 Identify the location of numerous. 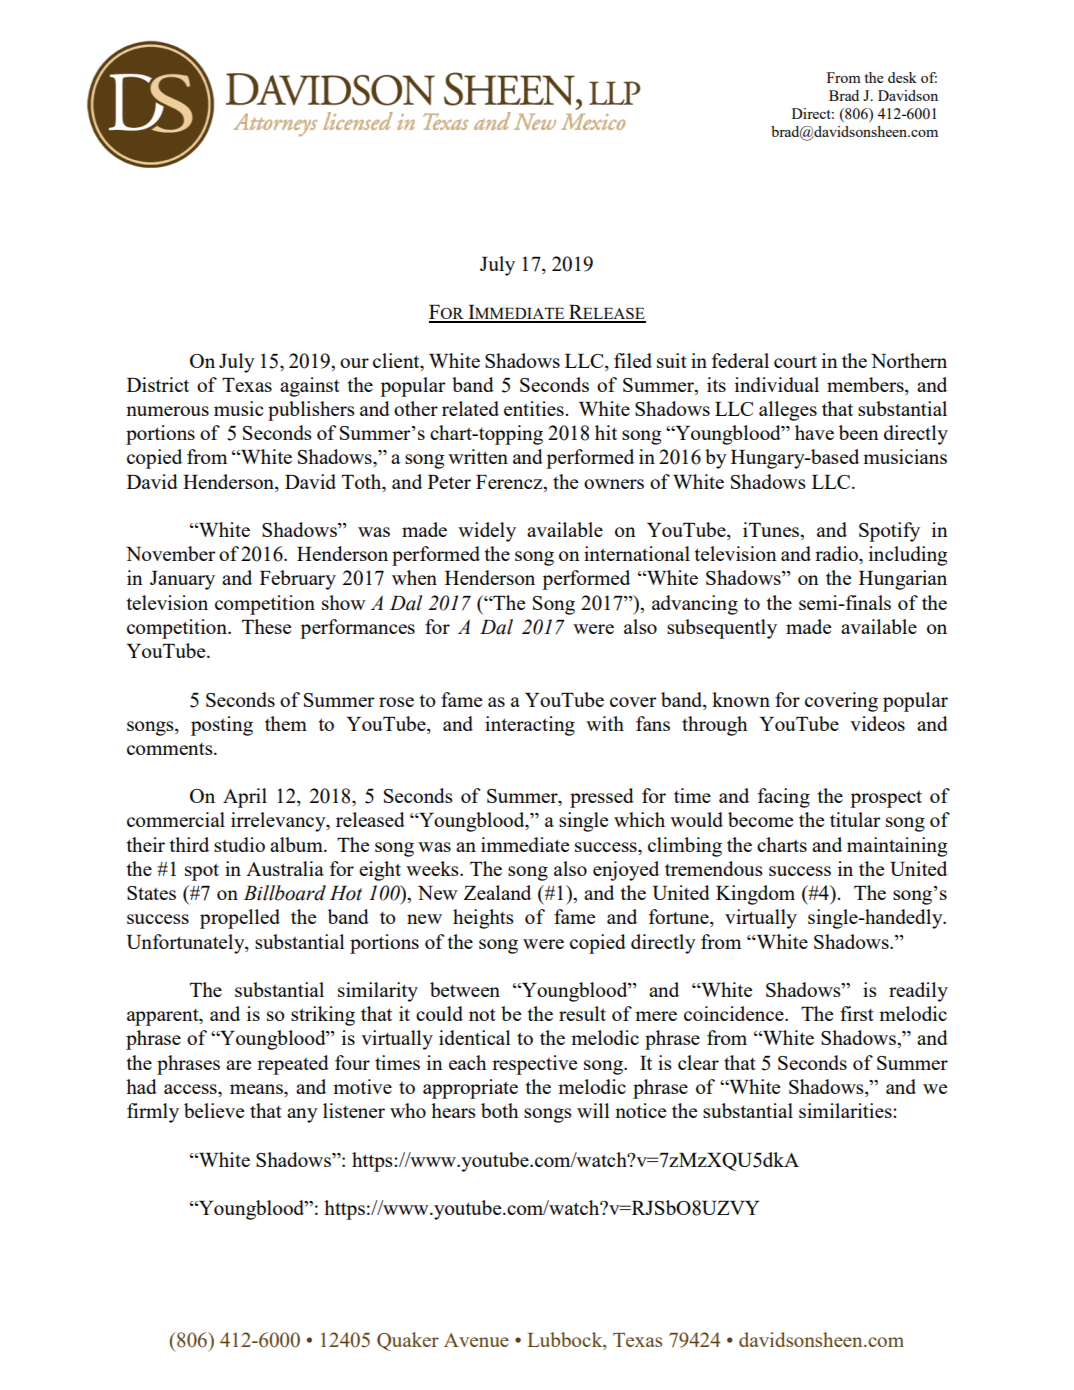
(167, 411).
